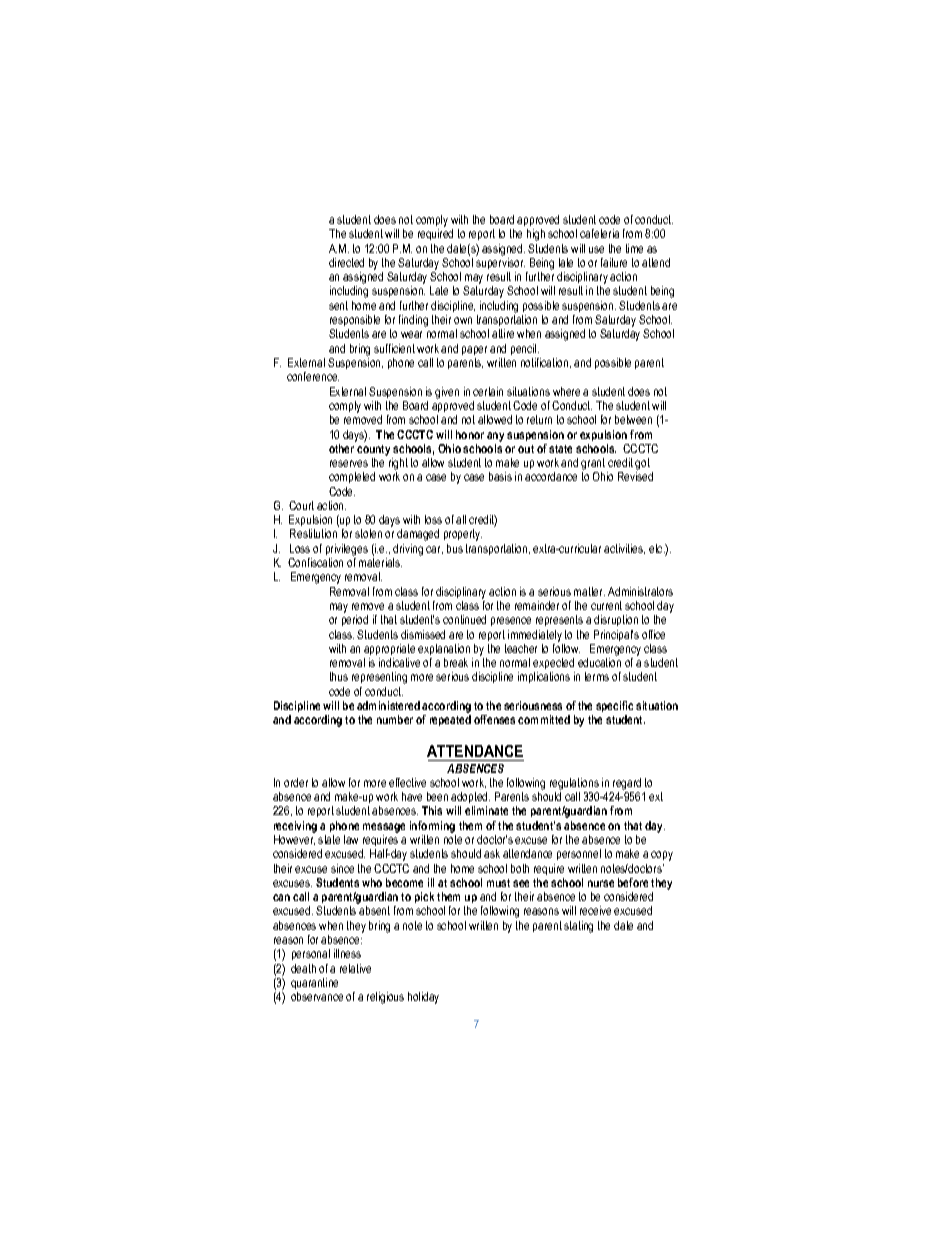 This image has height=1233, width=952. I want to click on conference, so click(313, 376).
